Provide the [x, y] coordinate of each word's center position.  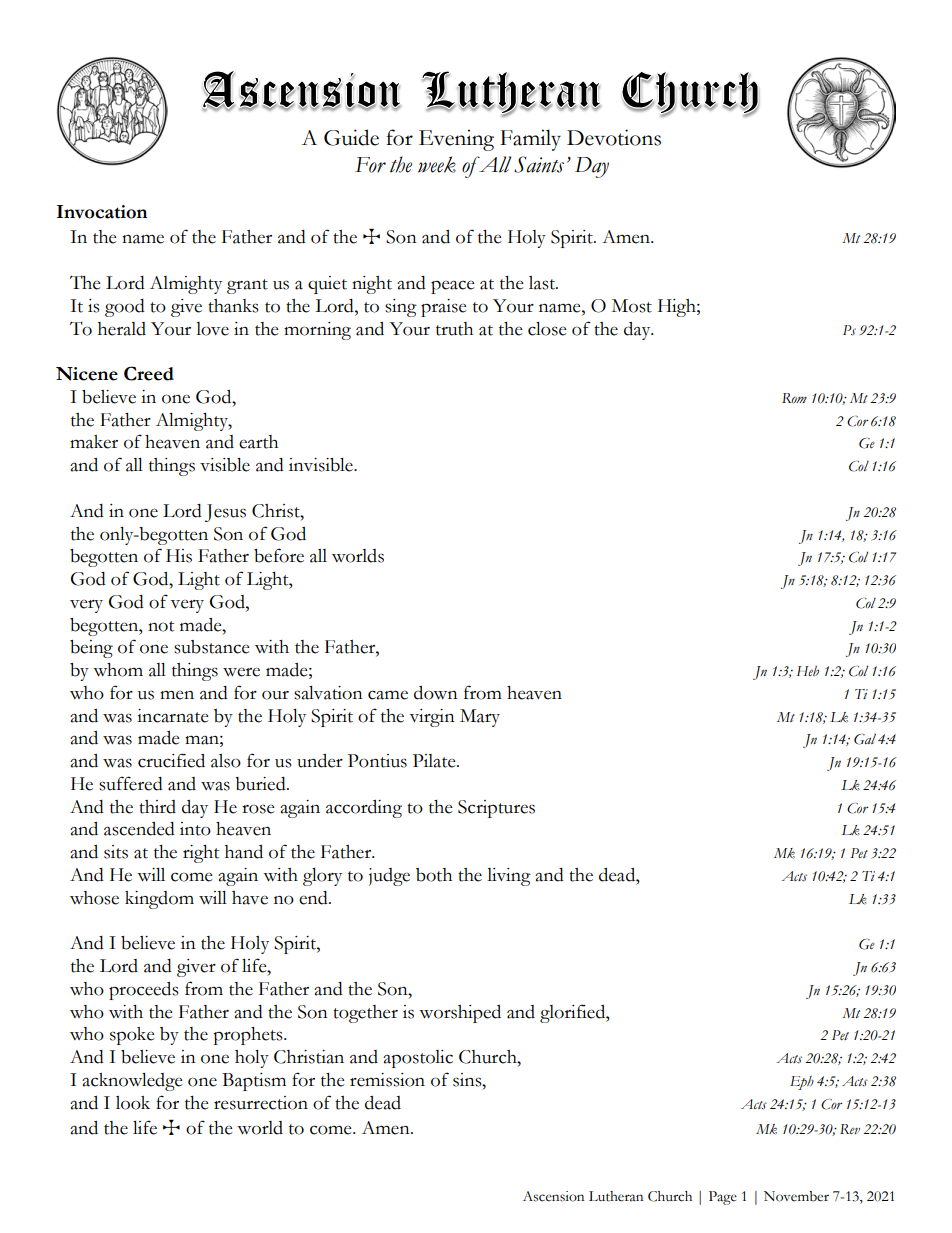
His [179, 556]
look [133, 1103]
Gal [865, 739]
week [437, 164]
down [436, 693]
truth [454, 329]
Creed [149, 373]
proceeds [143, 991]
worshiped [460, 1014]
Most [632, 306]
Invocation [102, 212]
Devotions [614, 137]
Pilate [435, 761]
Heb [808, 671]
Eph [802, 1083]
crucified [171, 760]
